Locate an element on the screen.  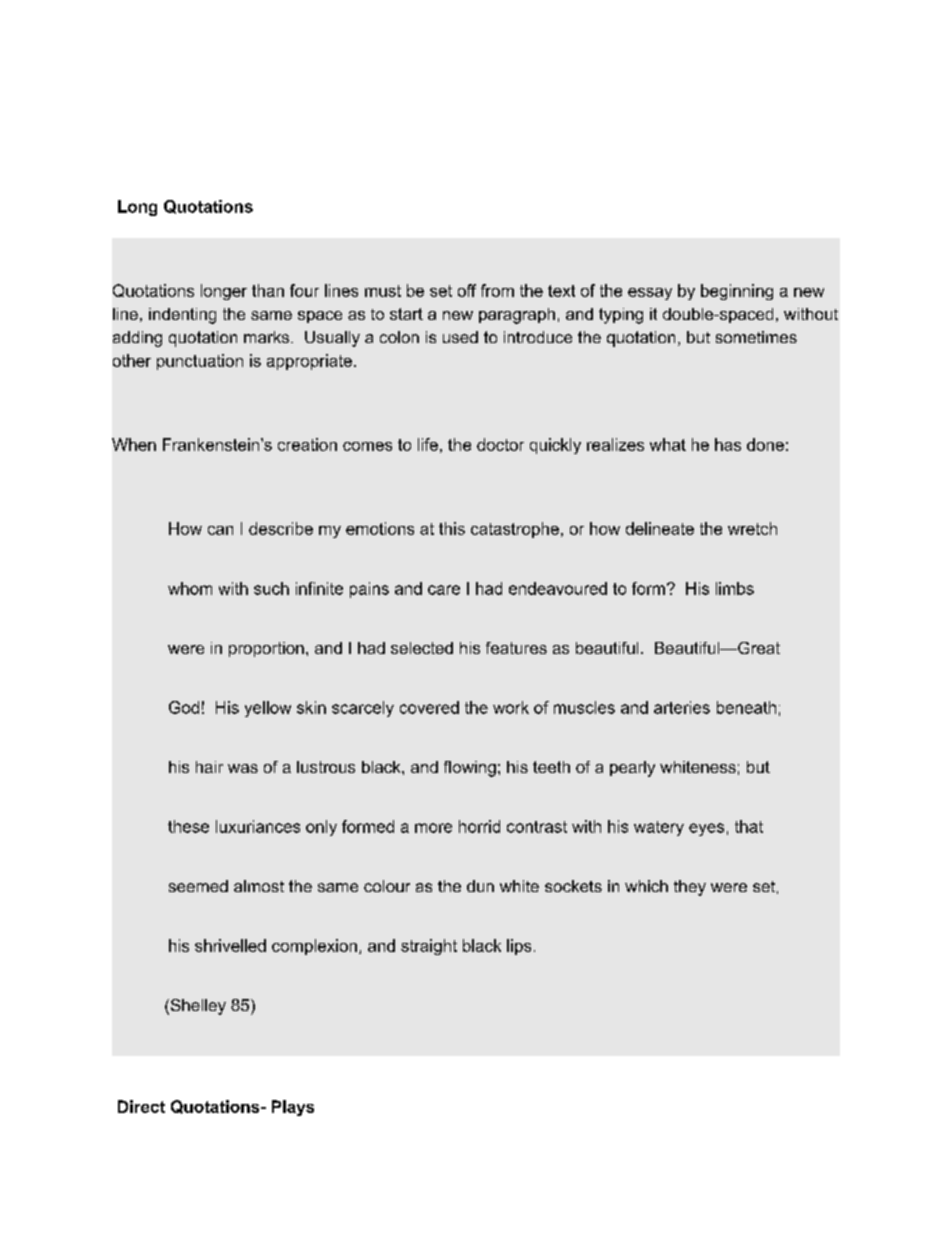
indenting is located at coordinates (182, 316).
